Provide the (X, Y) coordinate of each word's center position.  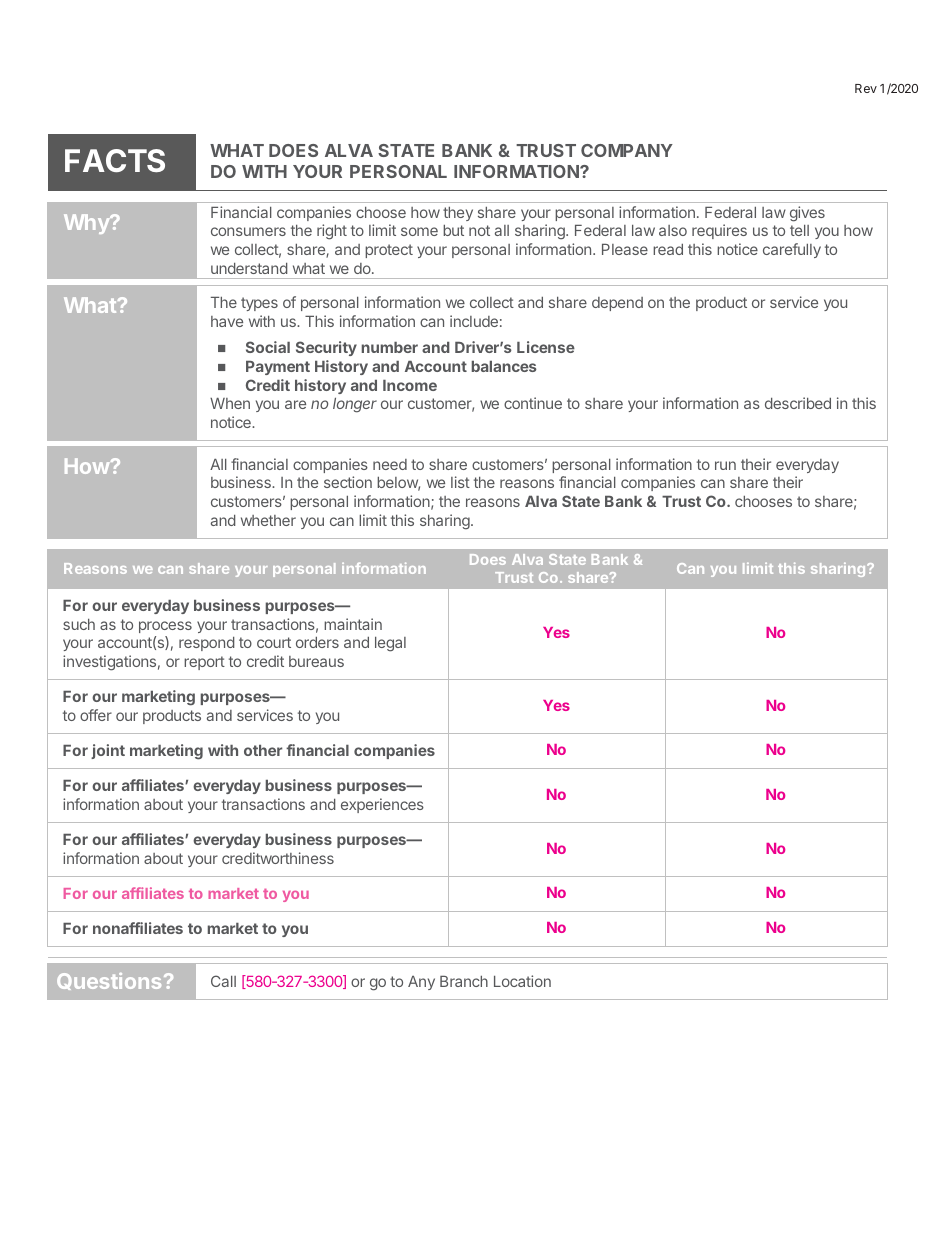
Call (223, 981)
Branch (464, 981)
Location (522, 981)
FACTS (115, 160)
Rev (866, 88)
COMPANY (627, 150)
